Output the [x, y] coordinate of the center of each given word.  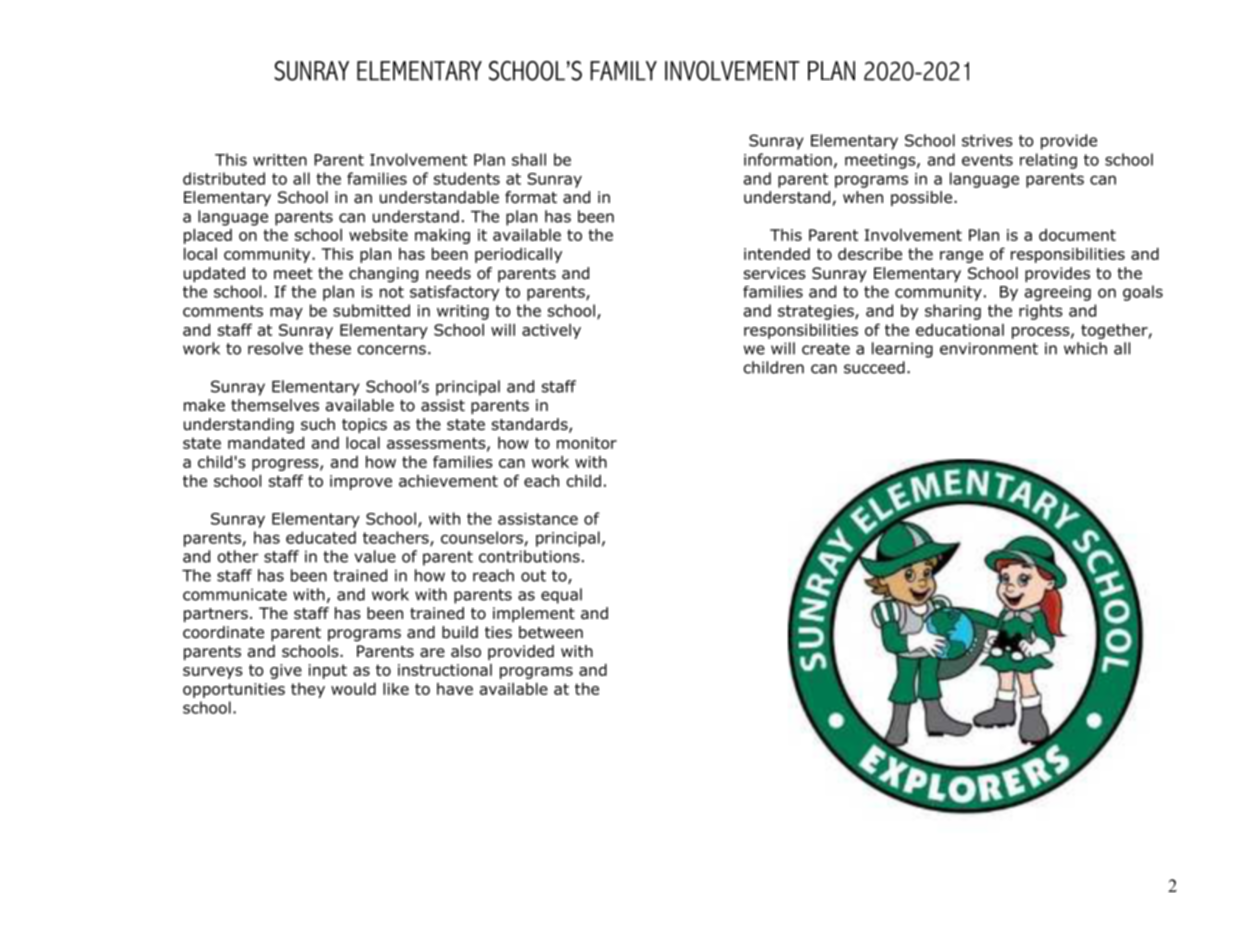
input [328, 671]
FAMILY [623, 71]
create [826, 349]
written [280, 160]
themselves [275, 405]
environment [989, 348]
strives [987, 140]
